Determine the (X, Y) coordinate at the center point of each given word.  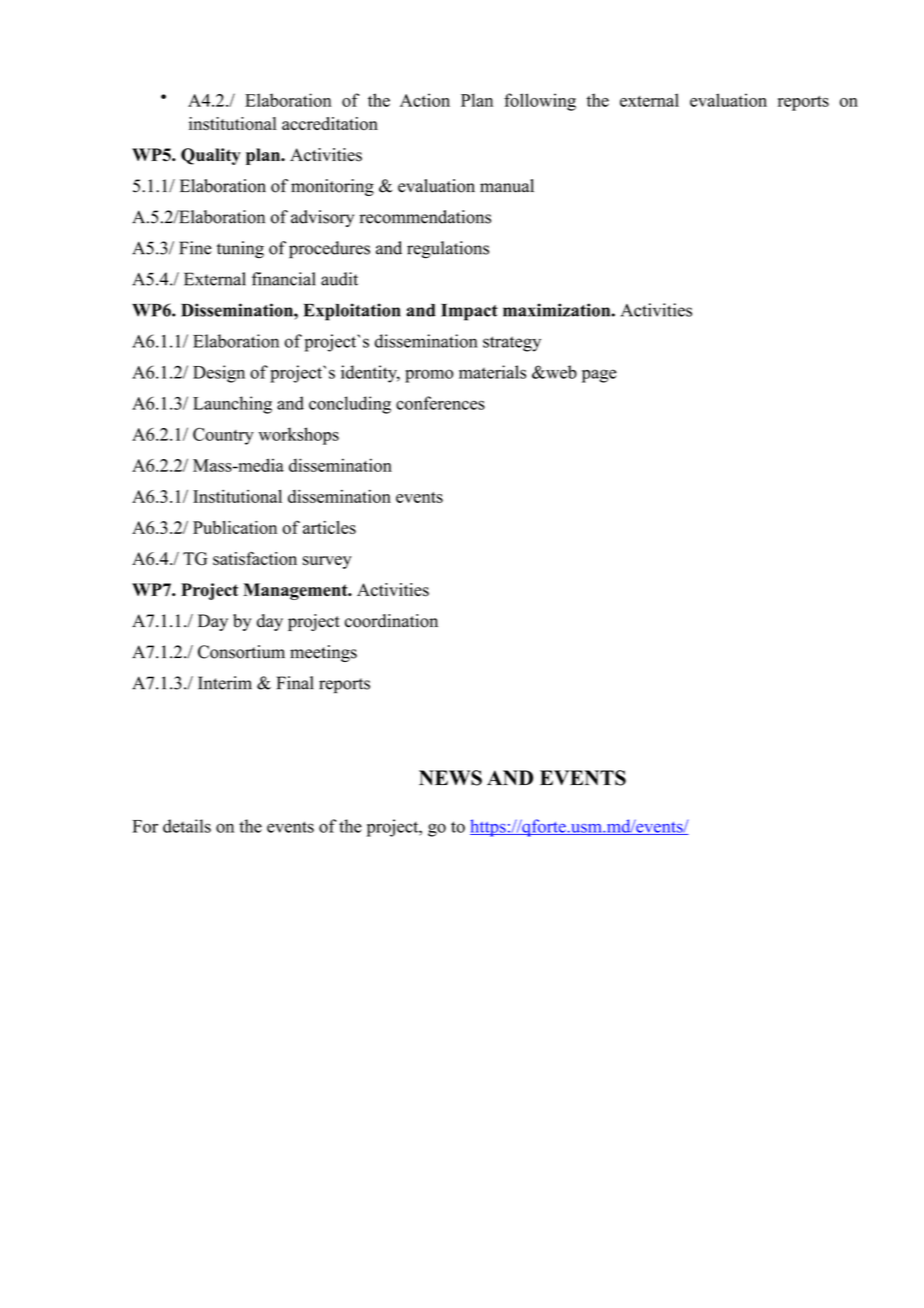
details (187, 826)
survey (327, 562)
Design (219, 374)
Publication (235, 527)
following (540, 102)
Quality (211, 156)
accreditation (330, 124)
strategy (512, 344)
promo (429, 376)
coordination (391, 621)
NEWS (450, 778)
